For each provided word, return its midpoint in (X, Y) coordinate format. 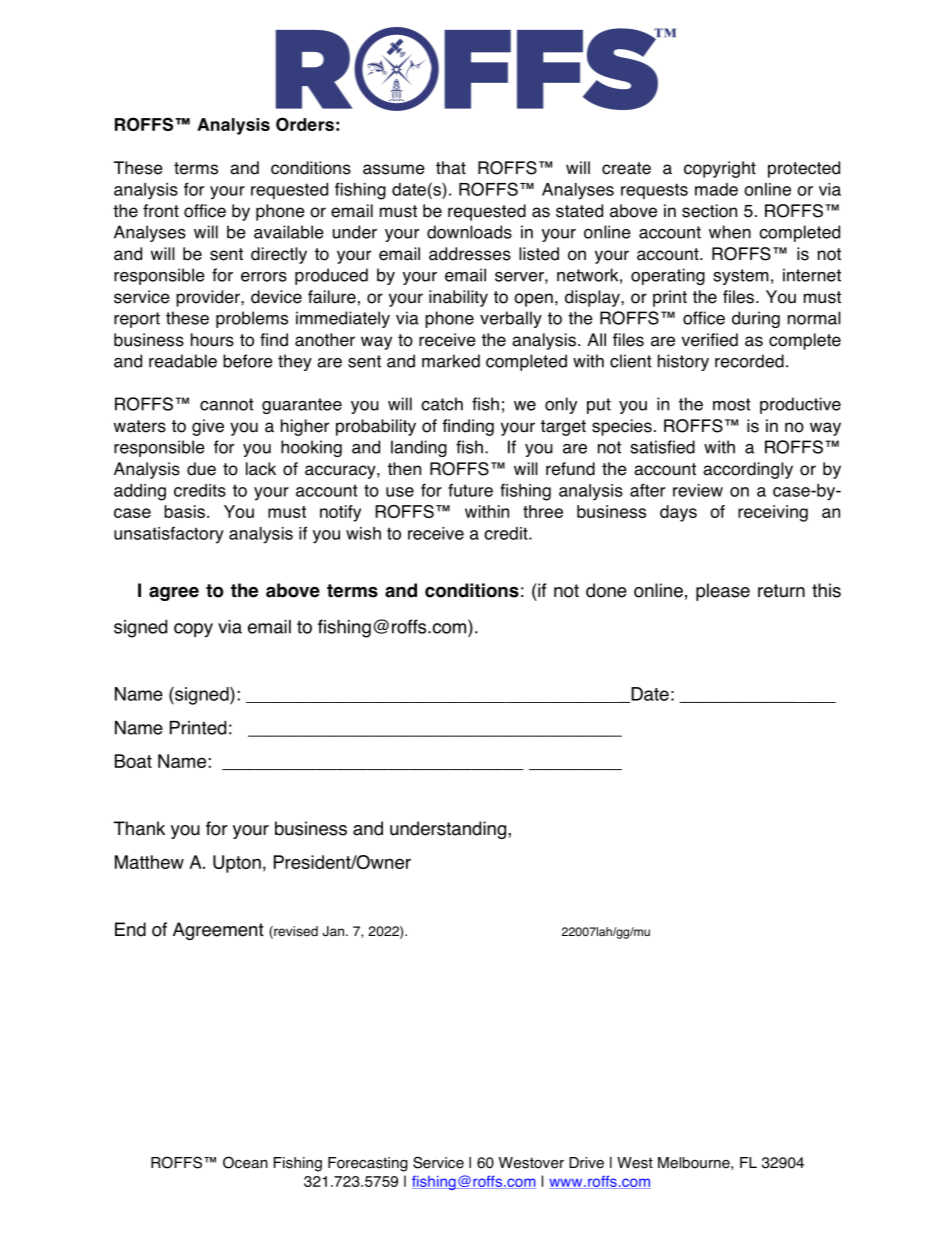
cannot (227, 404)
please (723, 592)
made (716, 189)
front (161, 211)
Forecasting (368, 1164)
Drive (586, 1163)
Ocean (245, 1162)
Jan (333, 931)
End (130, 929)
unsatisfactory (169, 535)
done (606, 590)
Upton (237, 864)
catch (442, 404)
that (451, 168)
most (732, 404)
